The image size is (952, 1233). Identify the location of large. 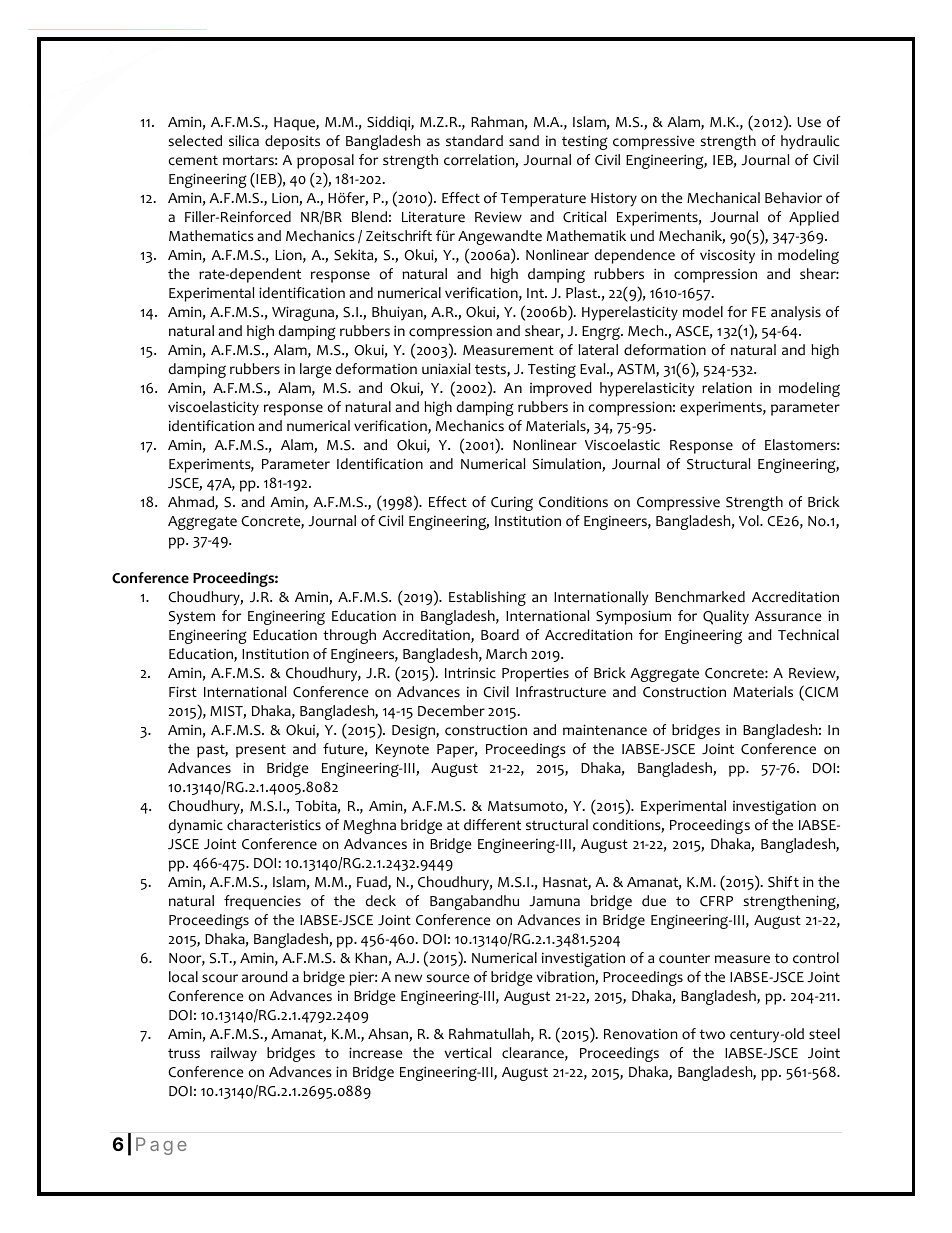
(316, 370).
